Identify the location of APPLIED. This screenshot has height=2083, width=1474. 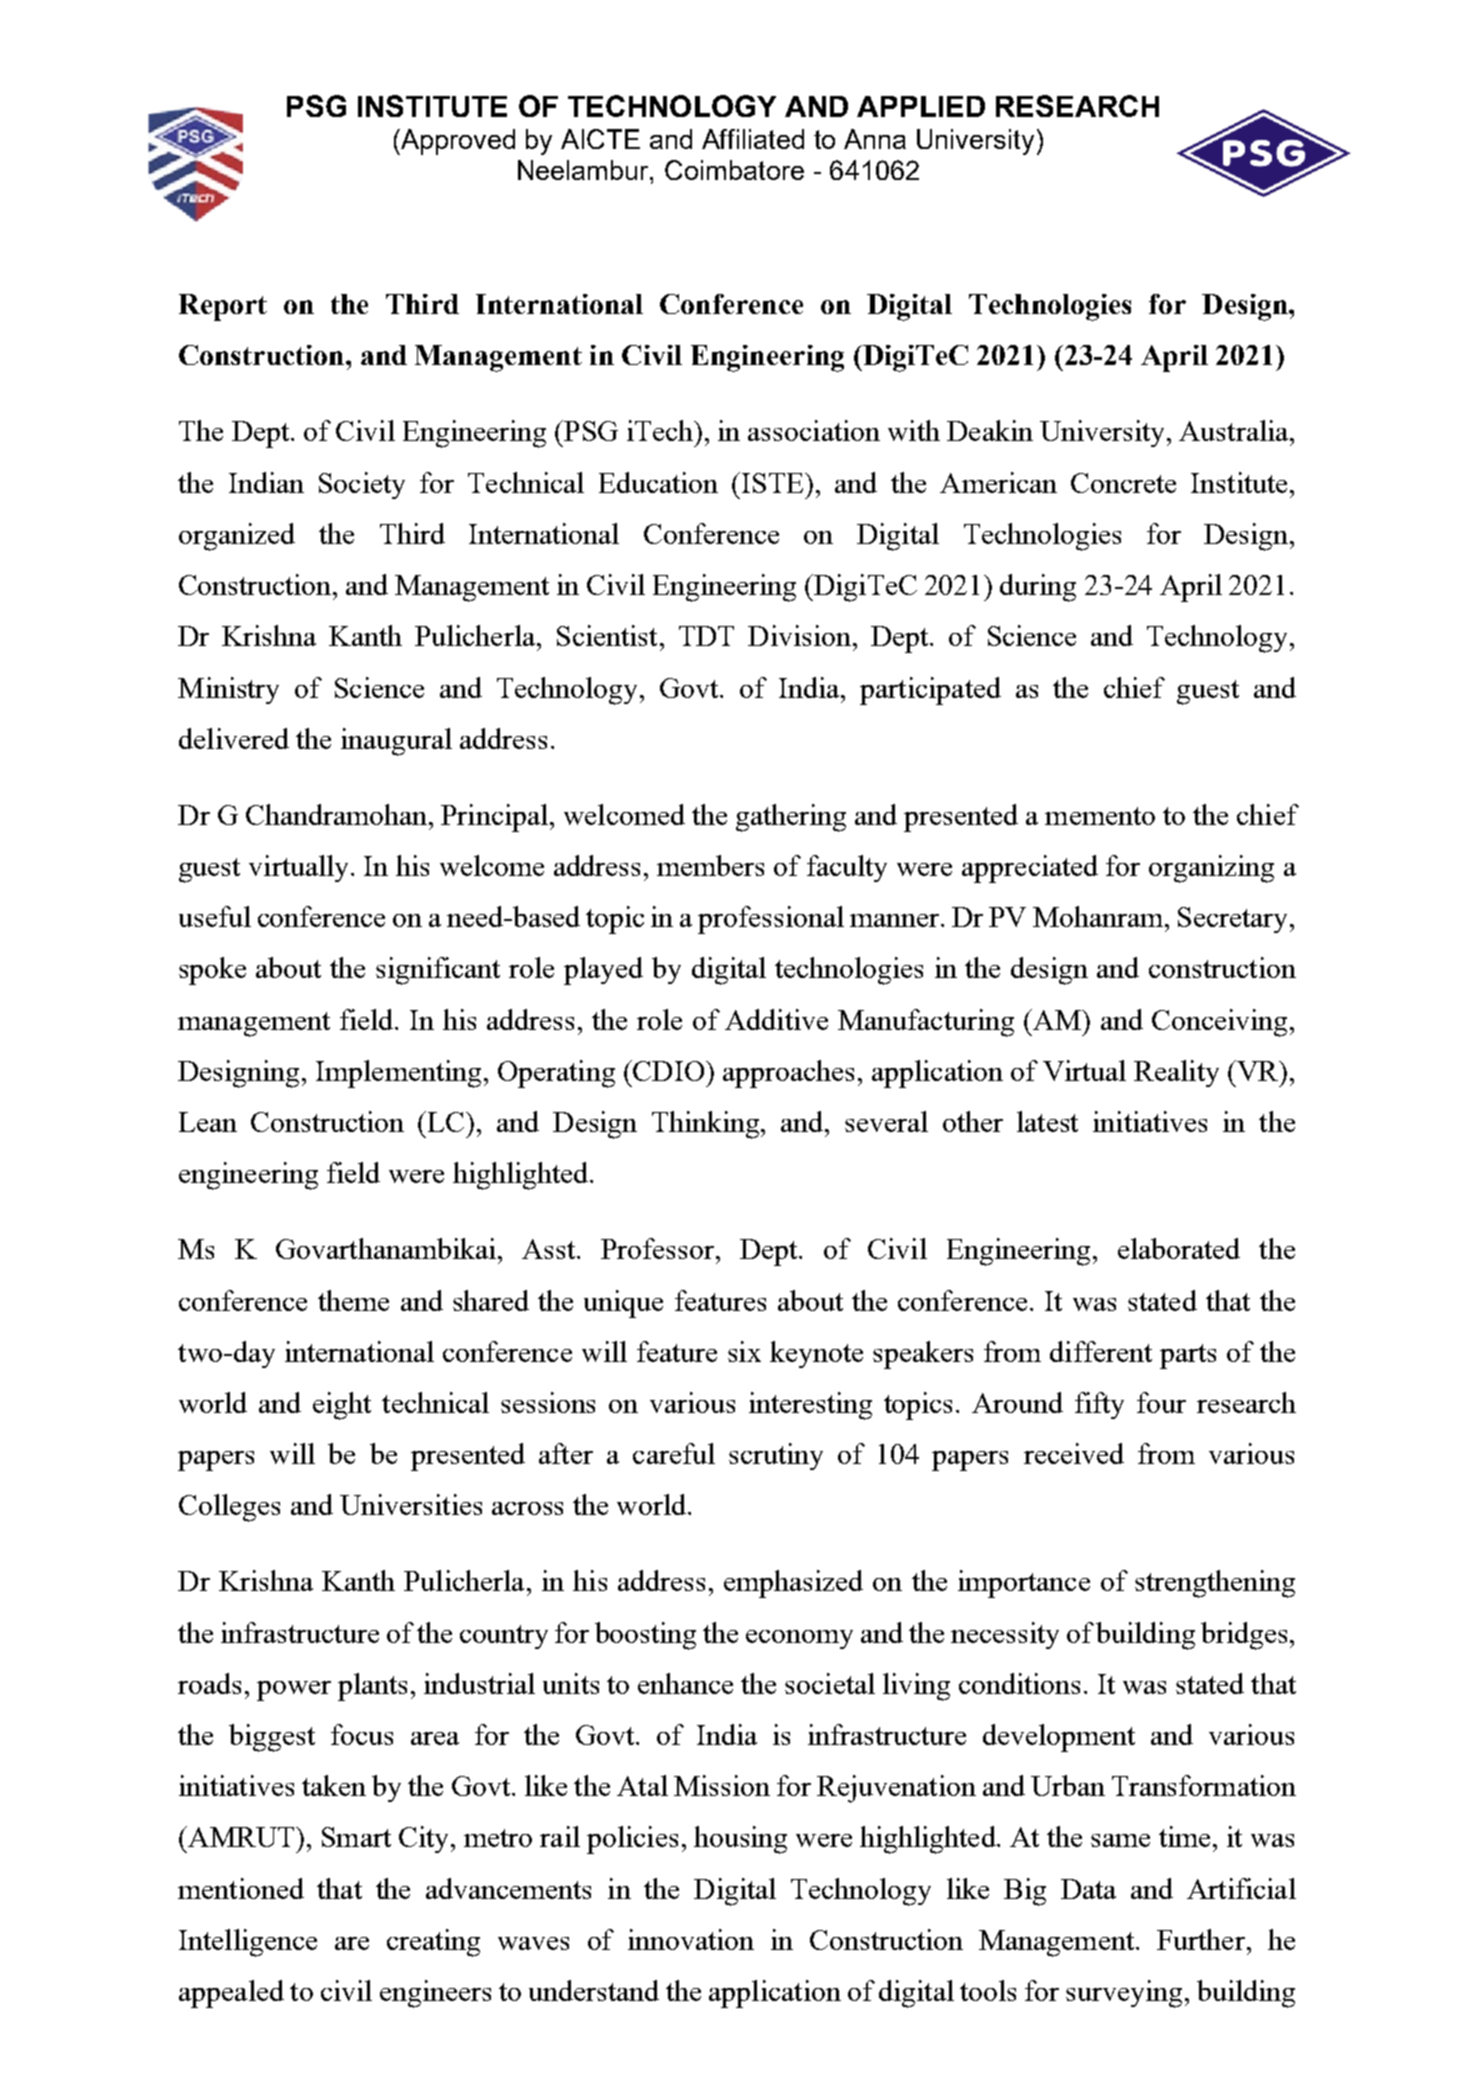
(921, 106).
